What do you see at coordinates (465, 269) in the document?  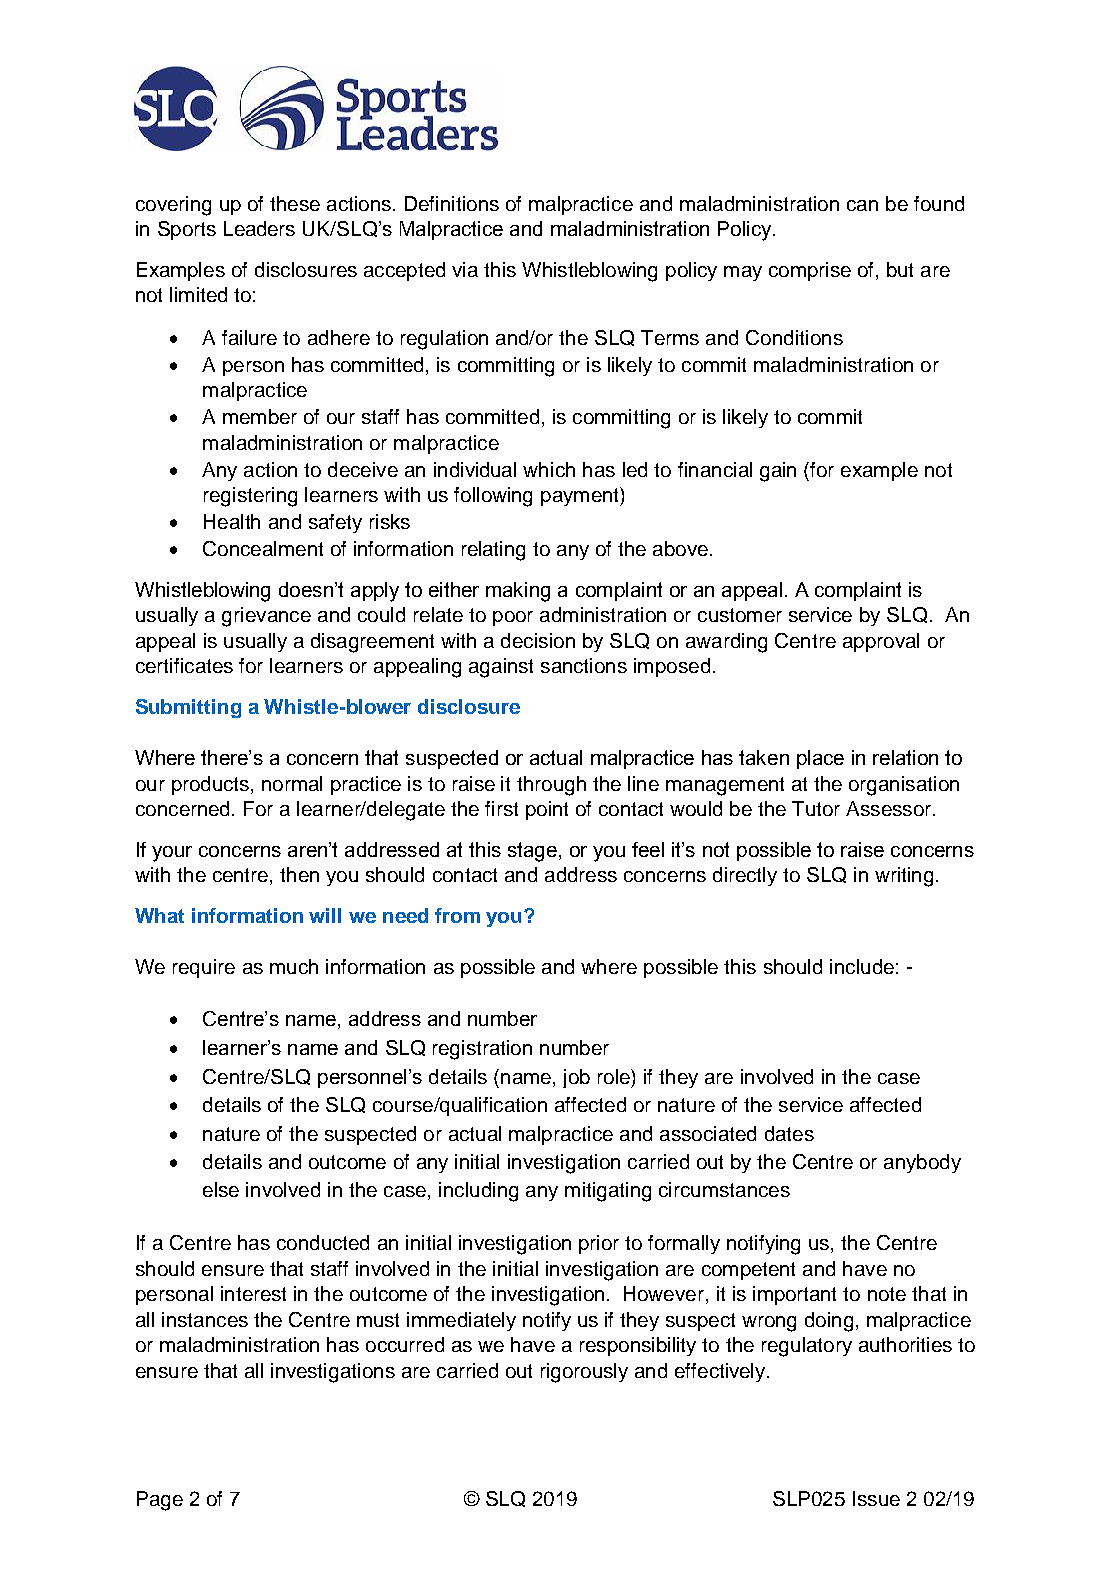 I see `via` at bounding box center [465, 269].
